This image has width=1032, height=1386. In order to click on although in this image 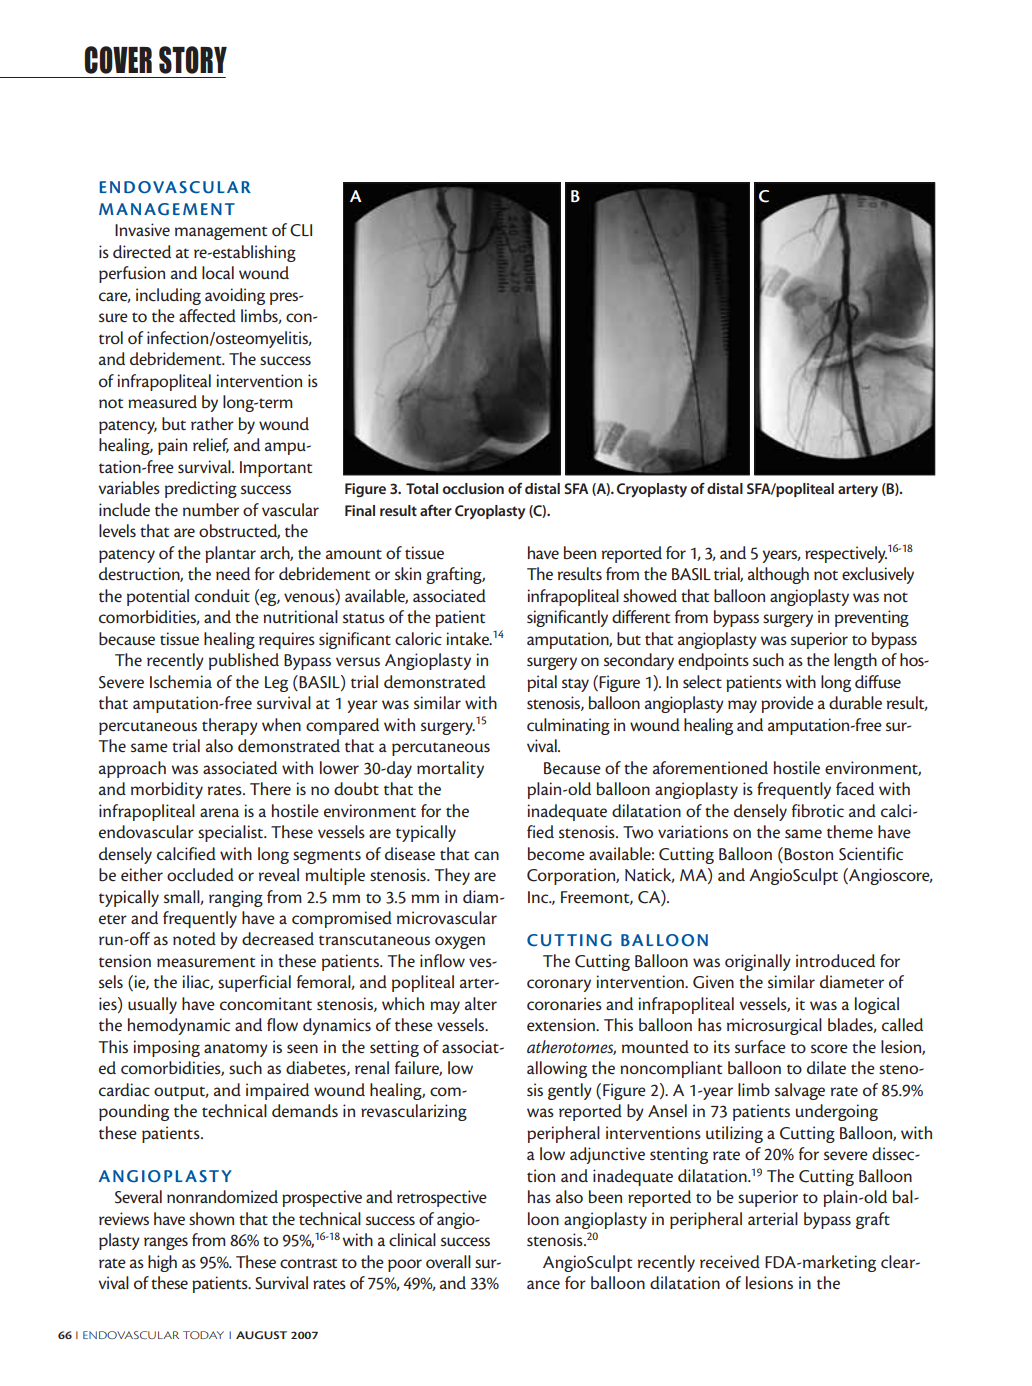, I will do `click(778, 575)`.
